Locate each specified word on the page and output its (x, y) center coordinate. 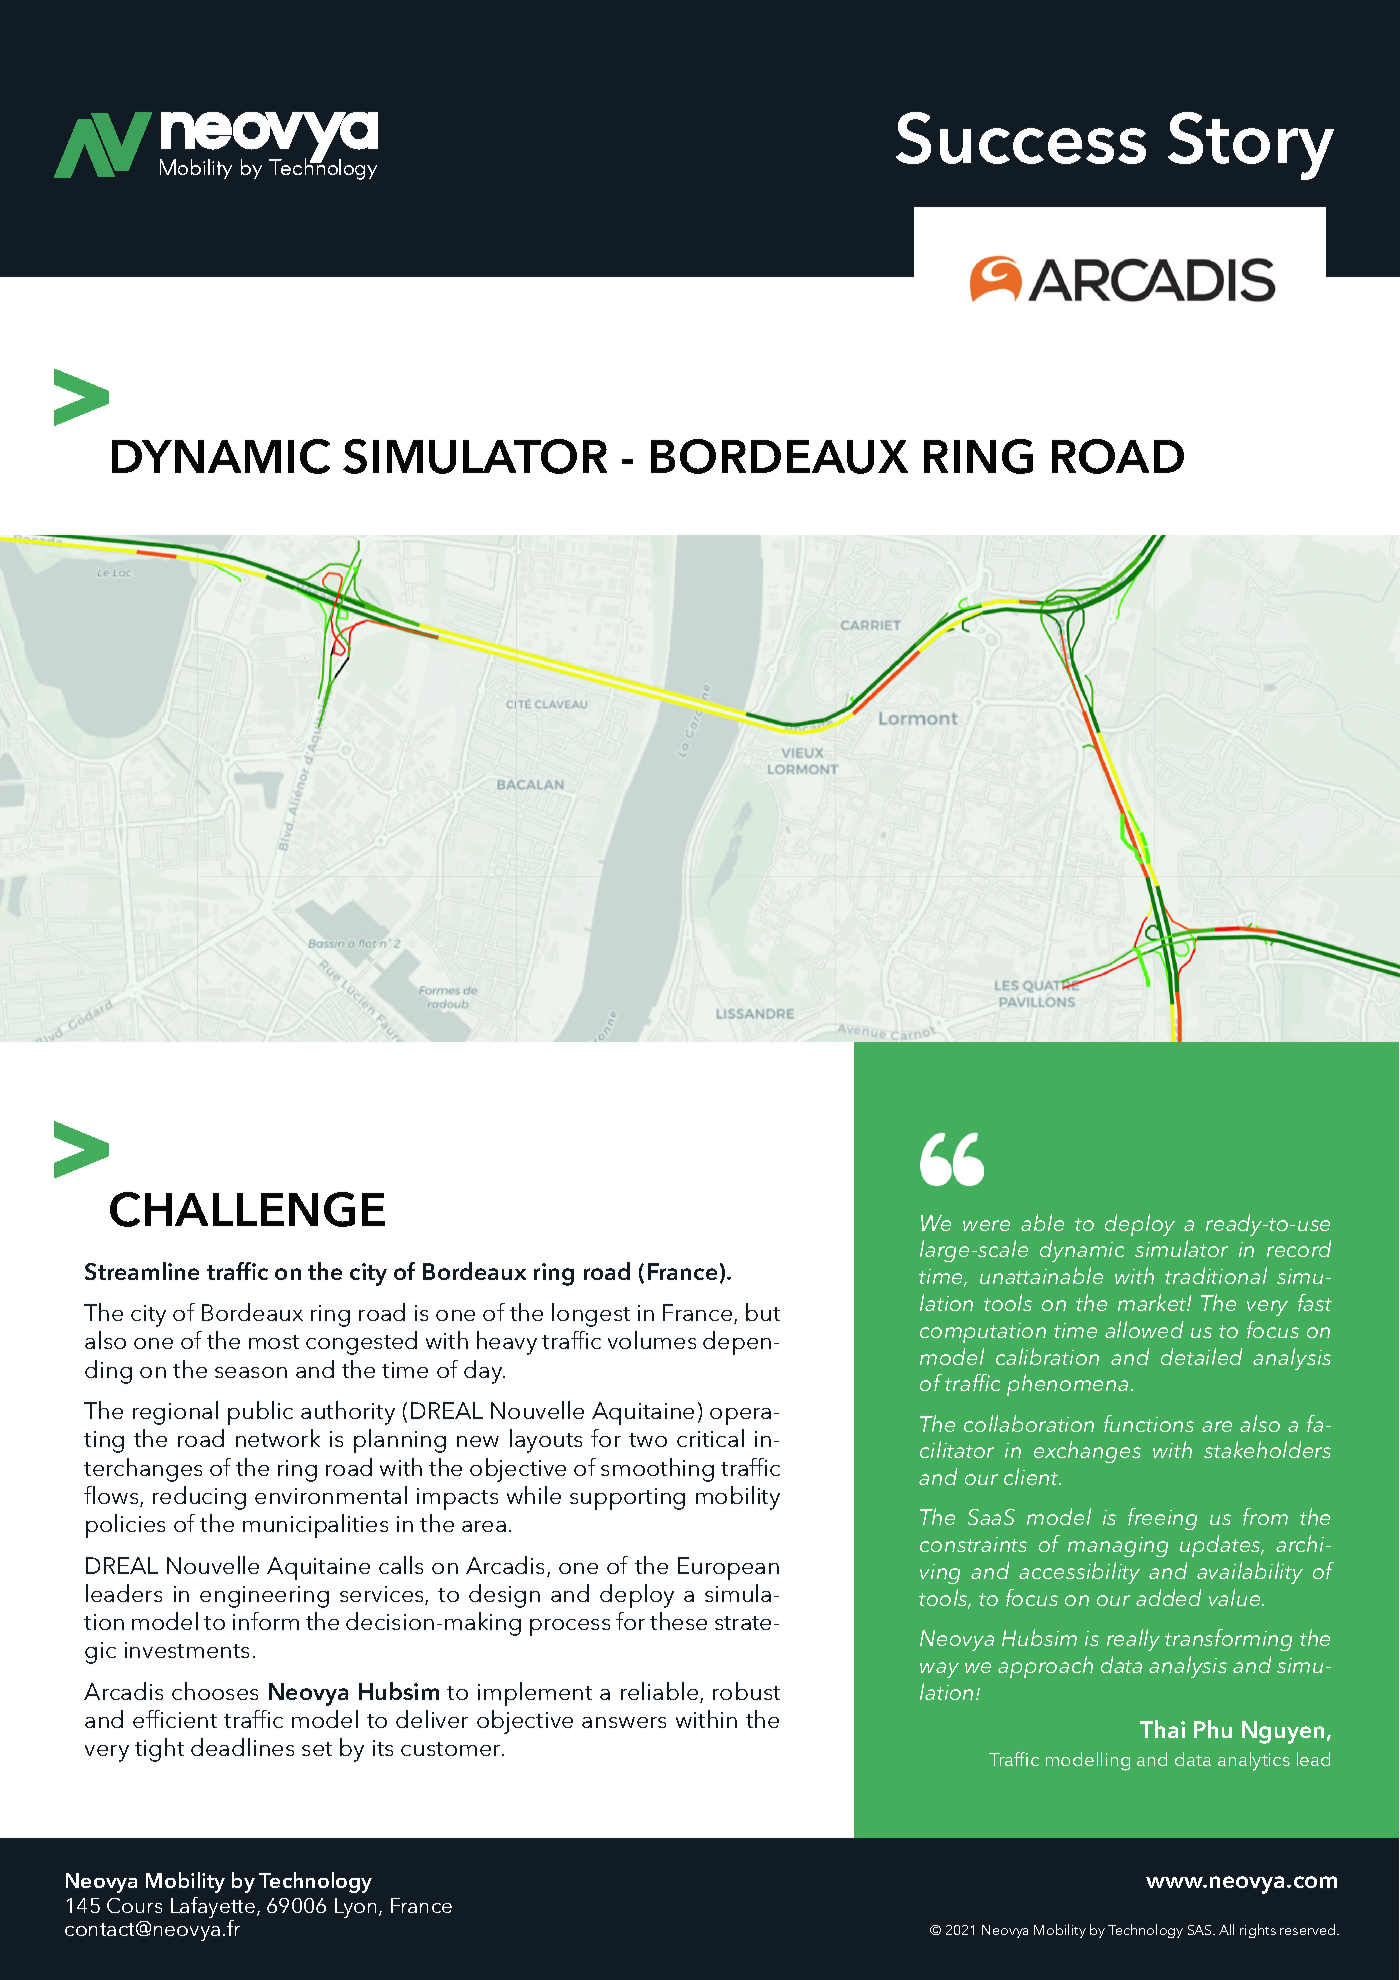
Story (1251, 146)
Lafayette (214, 1909)
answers (624, 1722)
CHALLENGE (247, 1209)
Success (1021, 138)
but (763, 1312)
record (1299, 1248)
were (986, 1225)
